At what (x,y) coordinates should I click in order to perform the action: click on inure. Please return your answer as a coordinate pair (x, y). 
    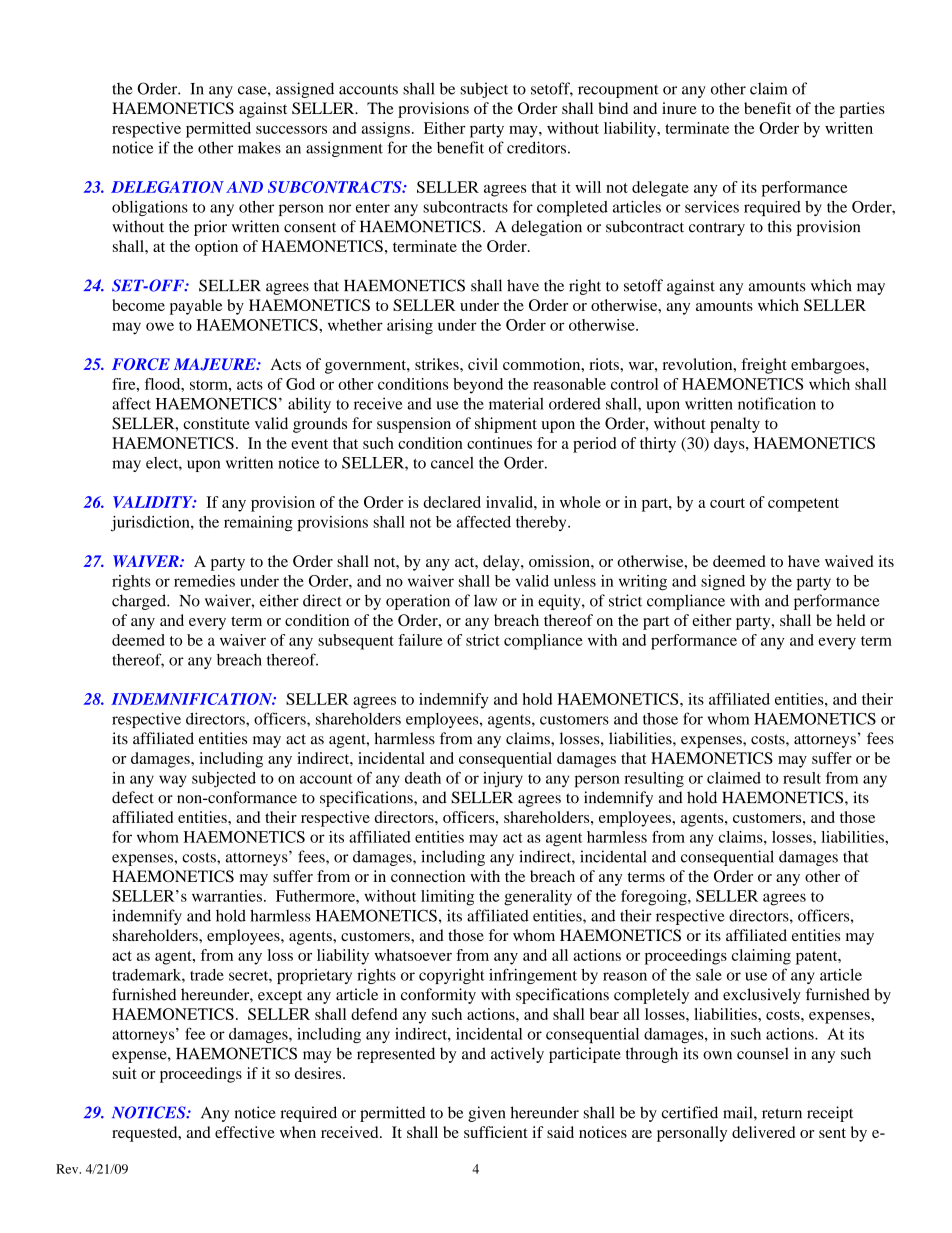
    Looking at the image, I should click on (679, 108).
